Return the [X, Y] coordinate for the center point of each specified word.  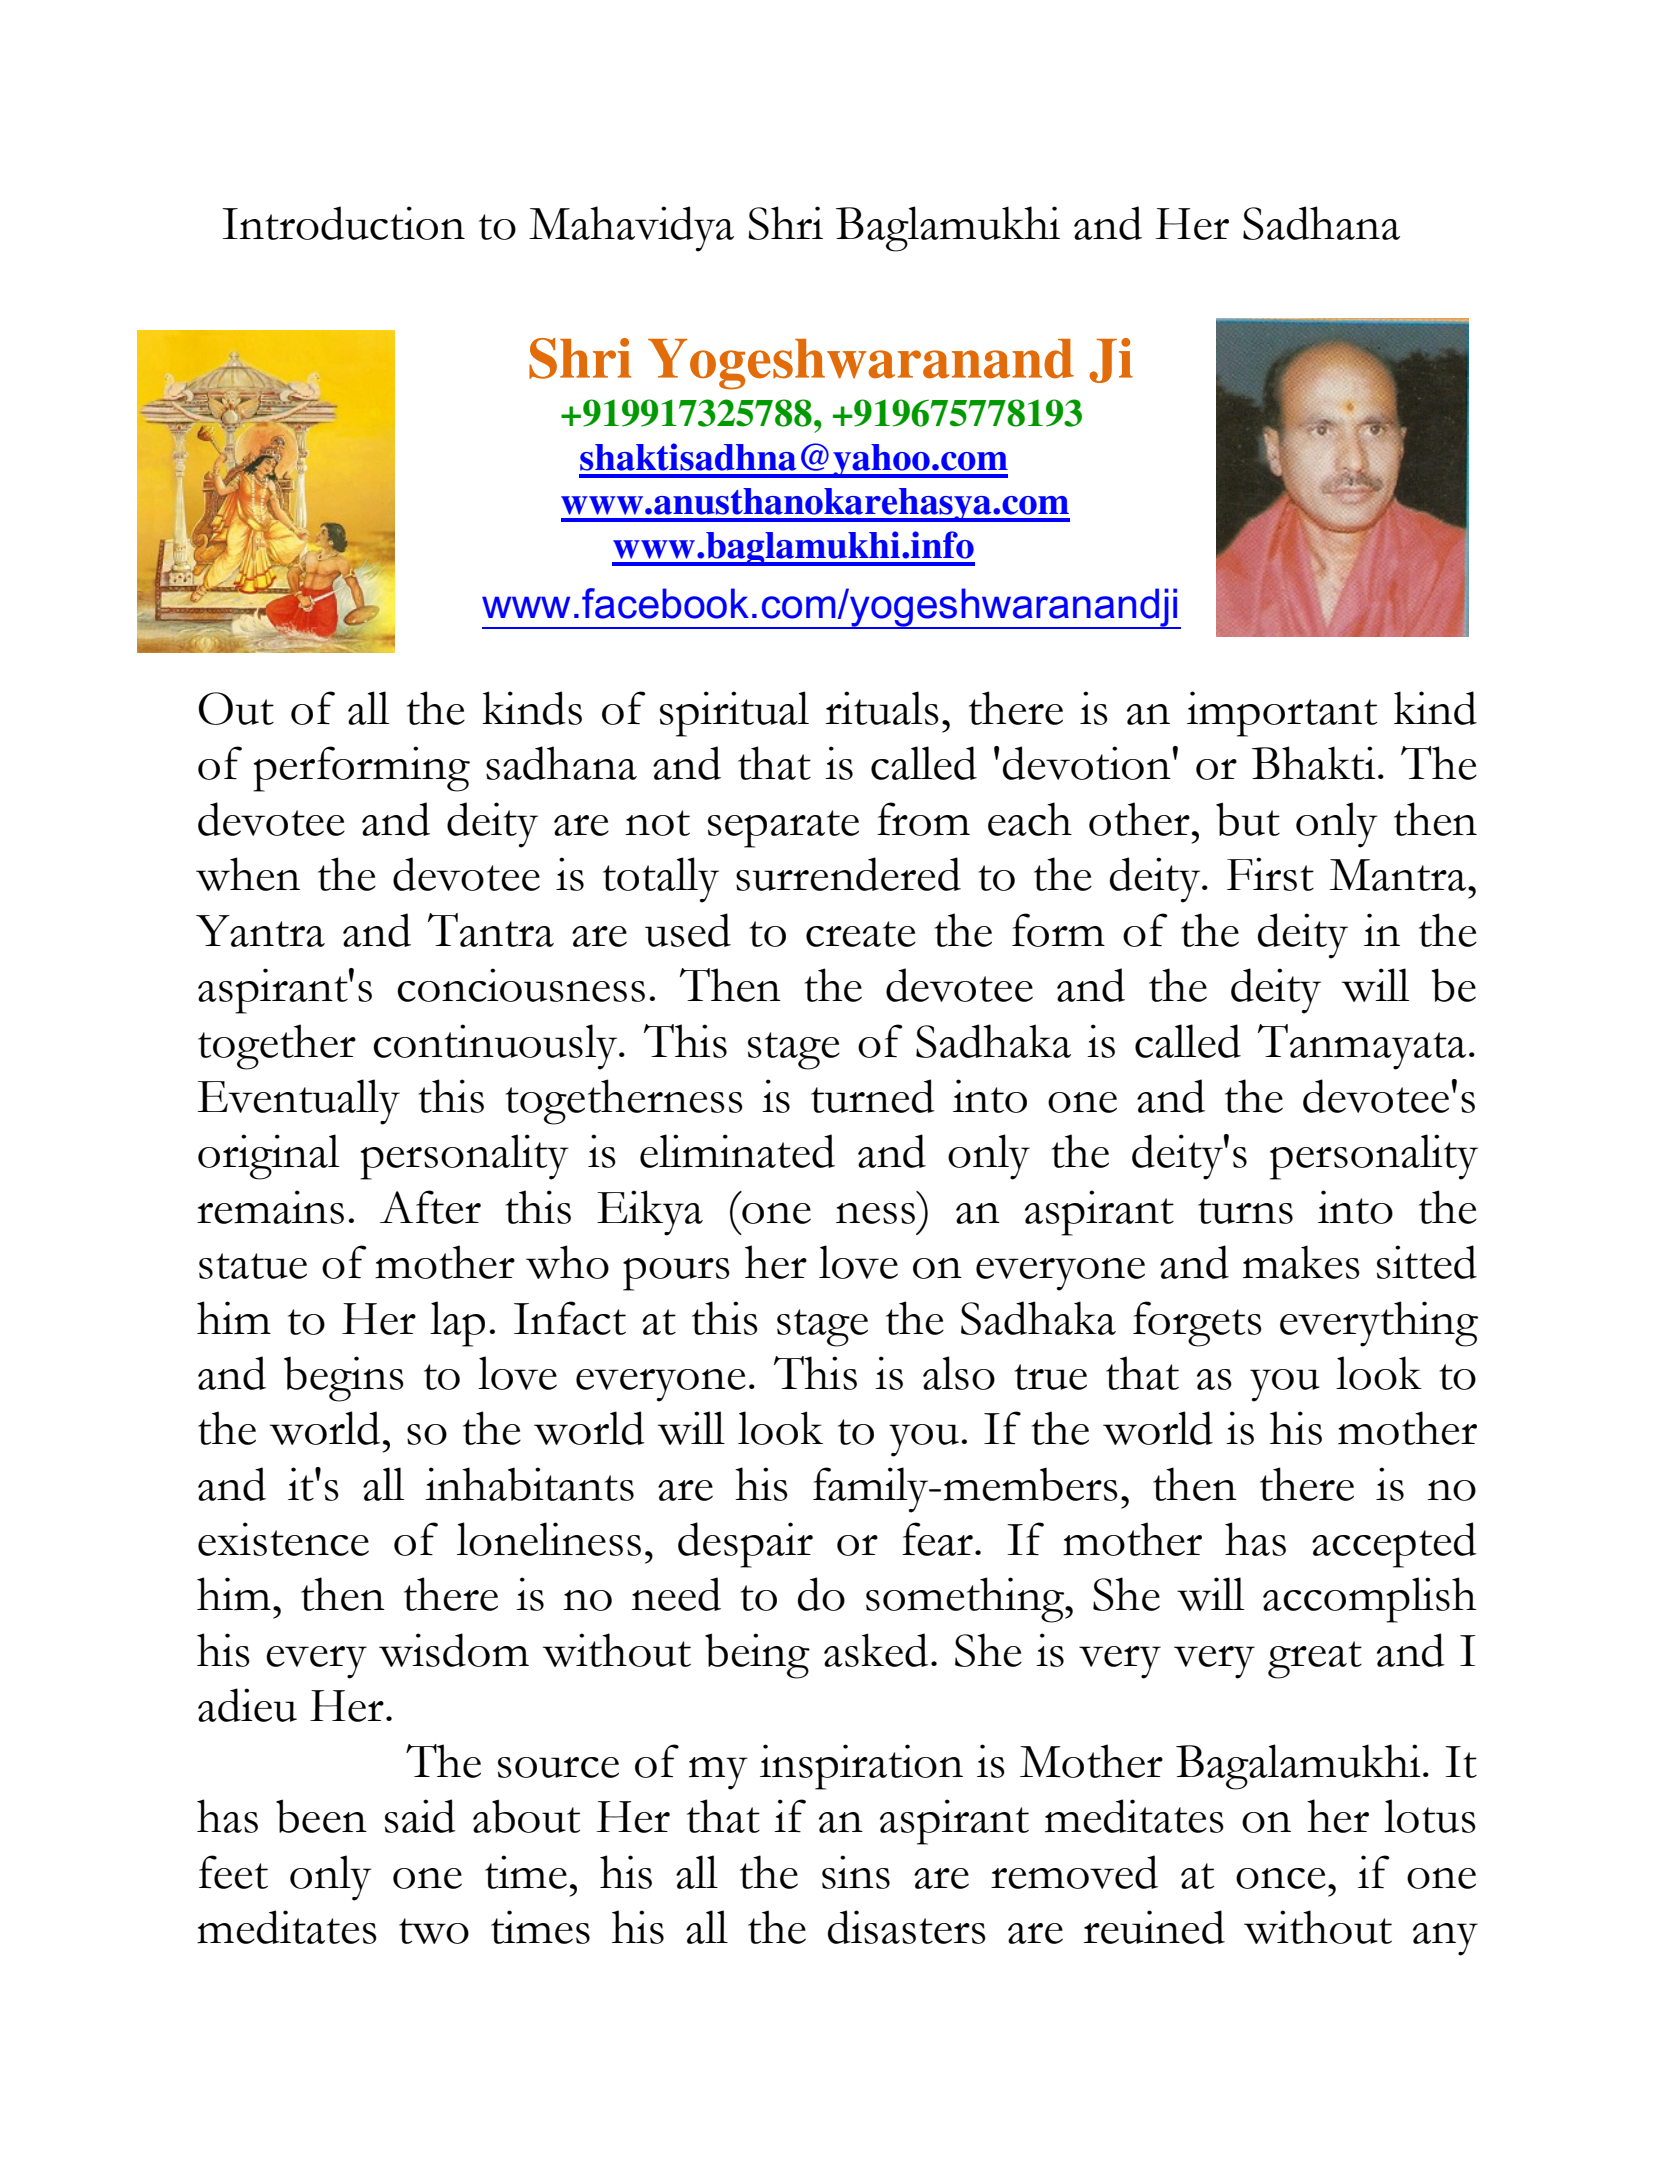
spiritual [734, 714]
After [430, 1207]
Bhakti [1314, 763]
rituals [882, 708]
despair [745, 1545]
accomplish [1369, 1600]
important [1282, 714]
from [923, 819]
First [1270, 874]
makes [1301, 1262]
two [434, 1931]
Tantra [491, 930]
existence [283, 1539]
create [861, 934]
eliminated [737, 1151]
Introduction [343, 223]
